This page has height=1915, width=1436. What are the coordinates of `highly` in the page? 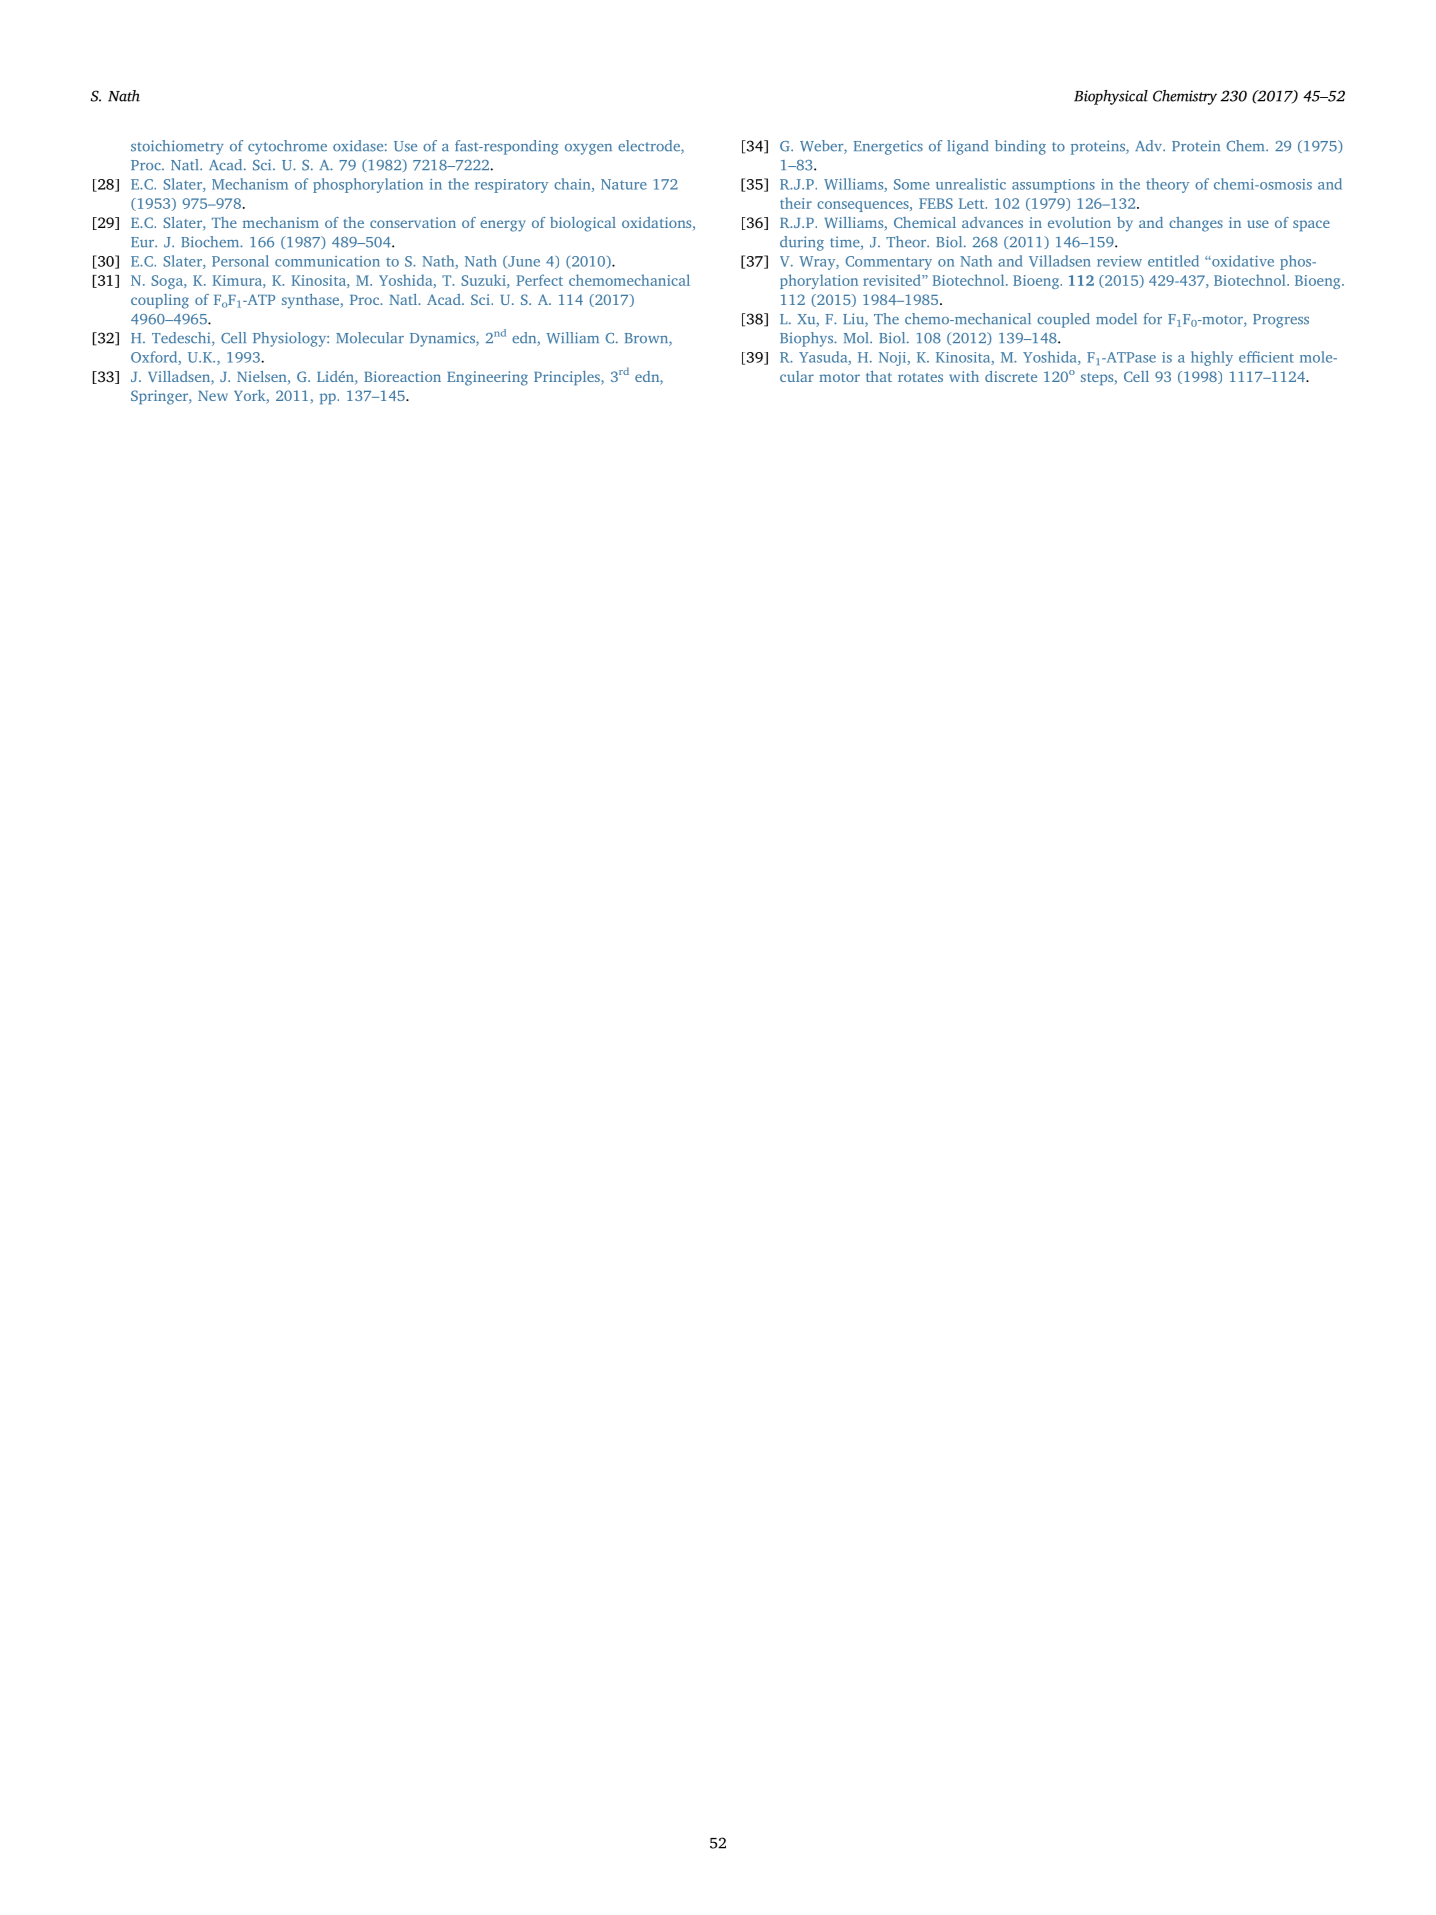 It's located at (1212, 358).
